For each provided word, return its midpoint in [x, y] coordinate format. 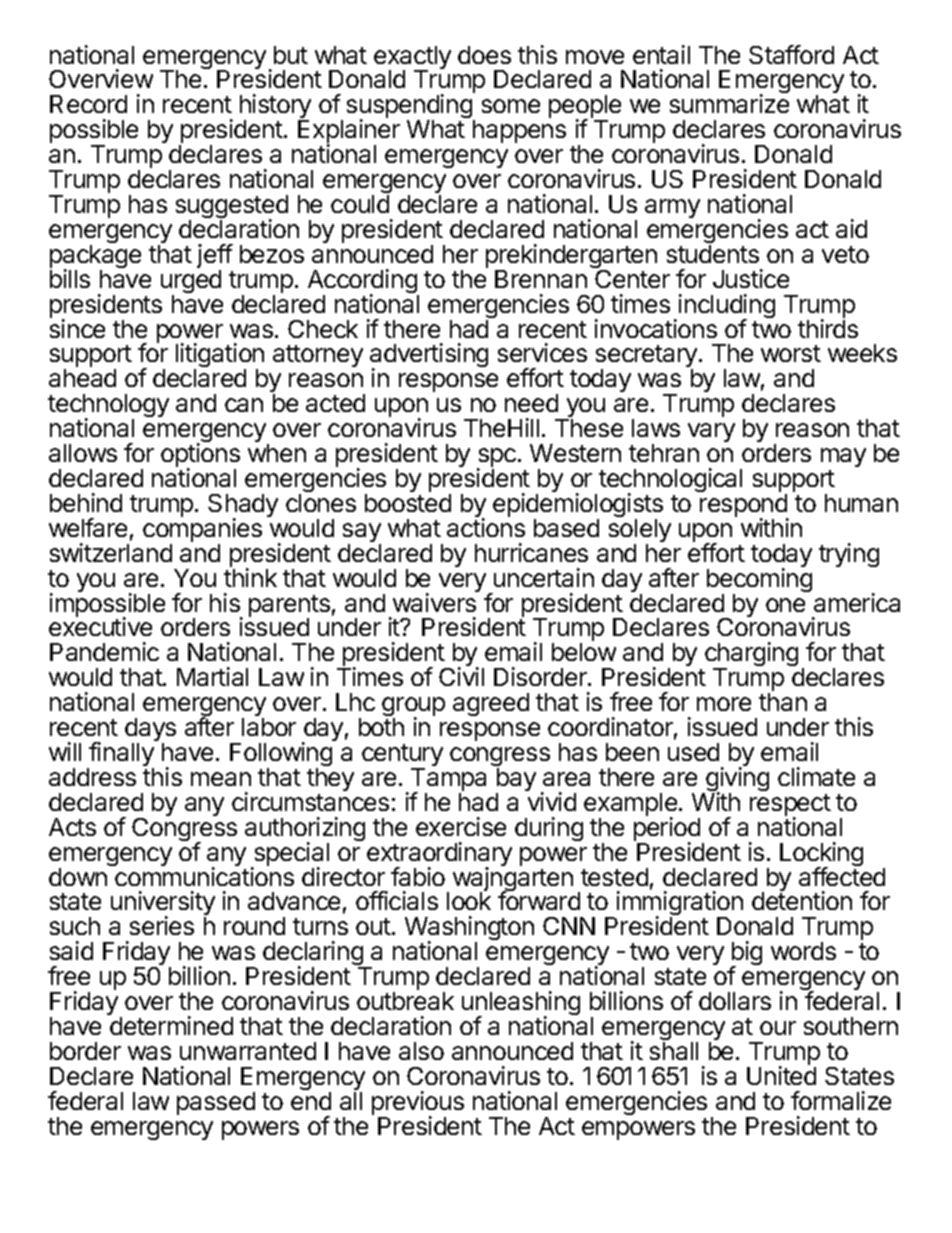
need [531, 403]
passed [216, 1103]
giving [736, 780]
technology [108, 407]
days [150, 731]
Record [88, 104]
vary [711, 432]
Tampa [448, 781]
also [421, 1051]
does [484, 55]
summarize [729, 103]
